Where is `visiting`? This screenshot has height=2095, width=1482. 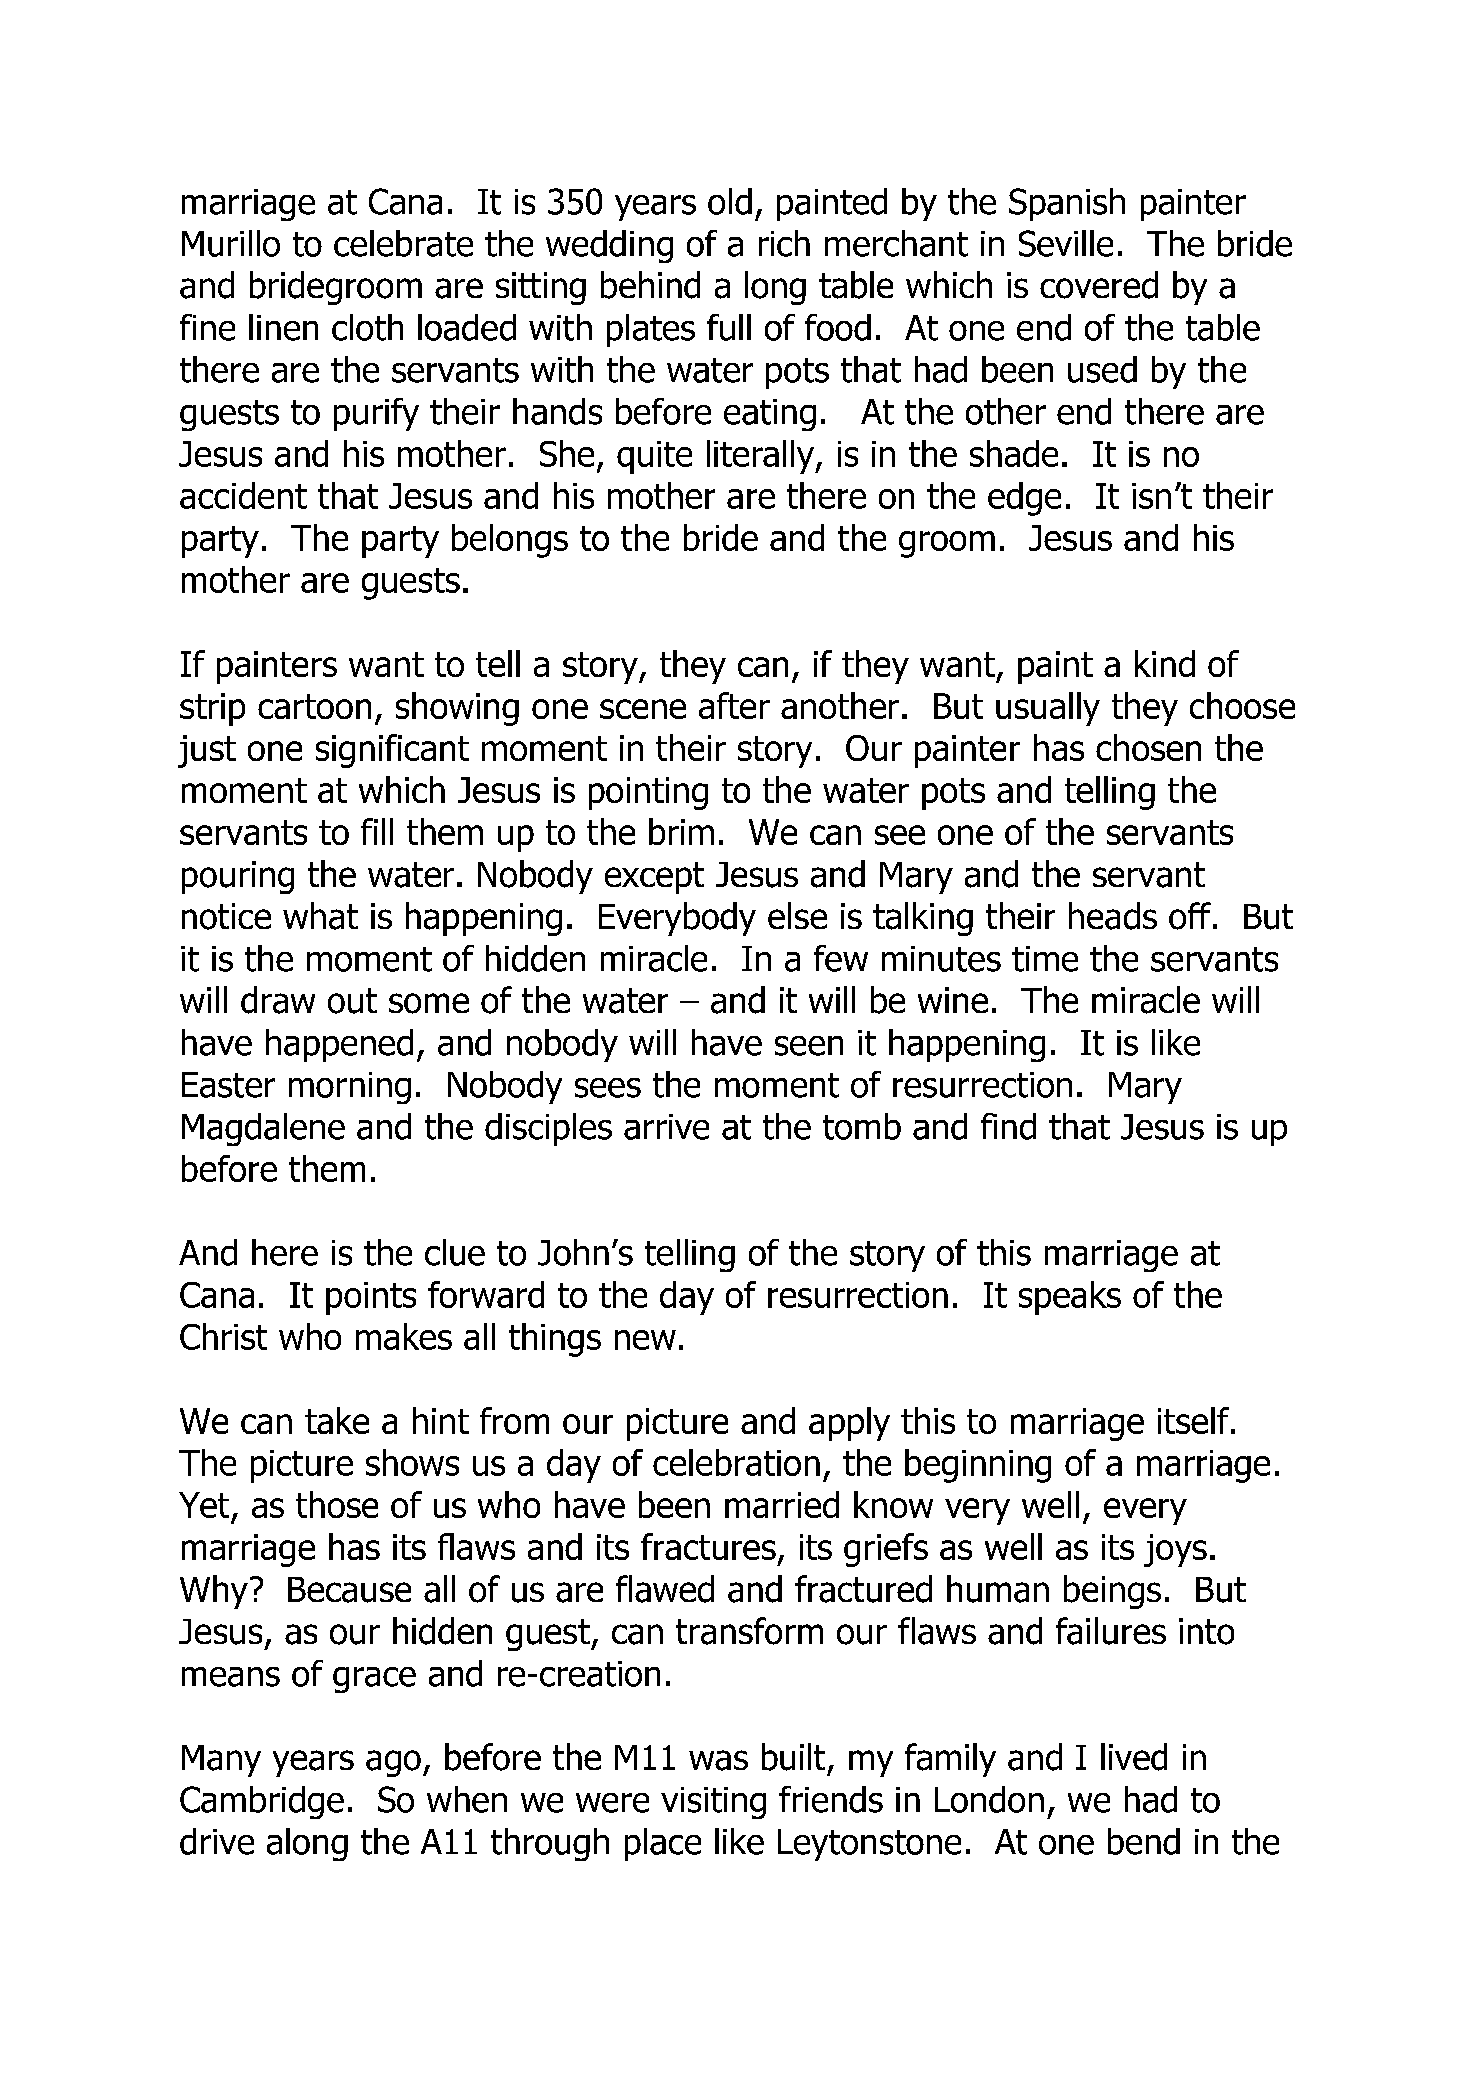
visiting is located at coordinates (713, 1803).
